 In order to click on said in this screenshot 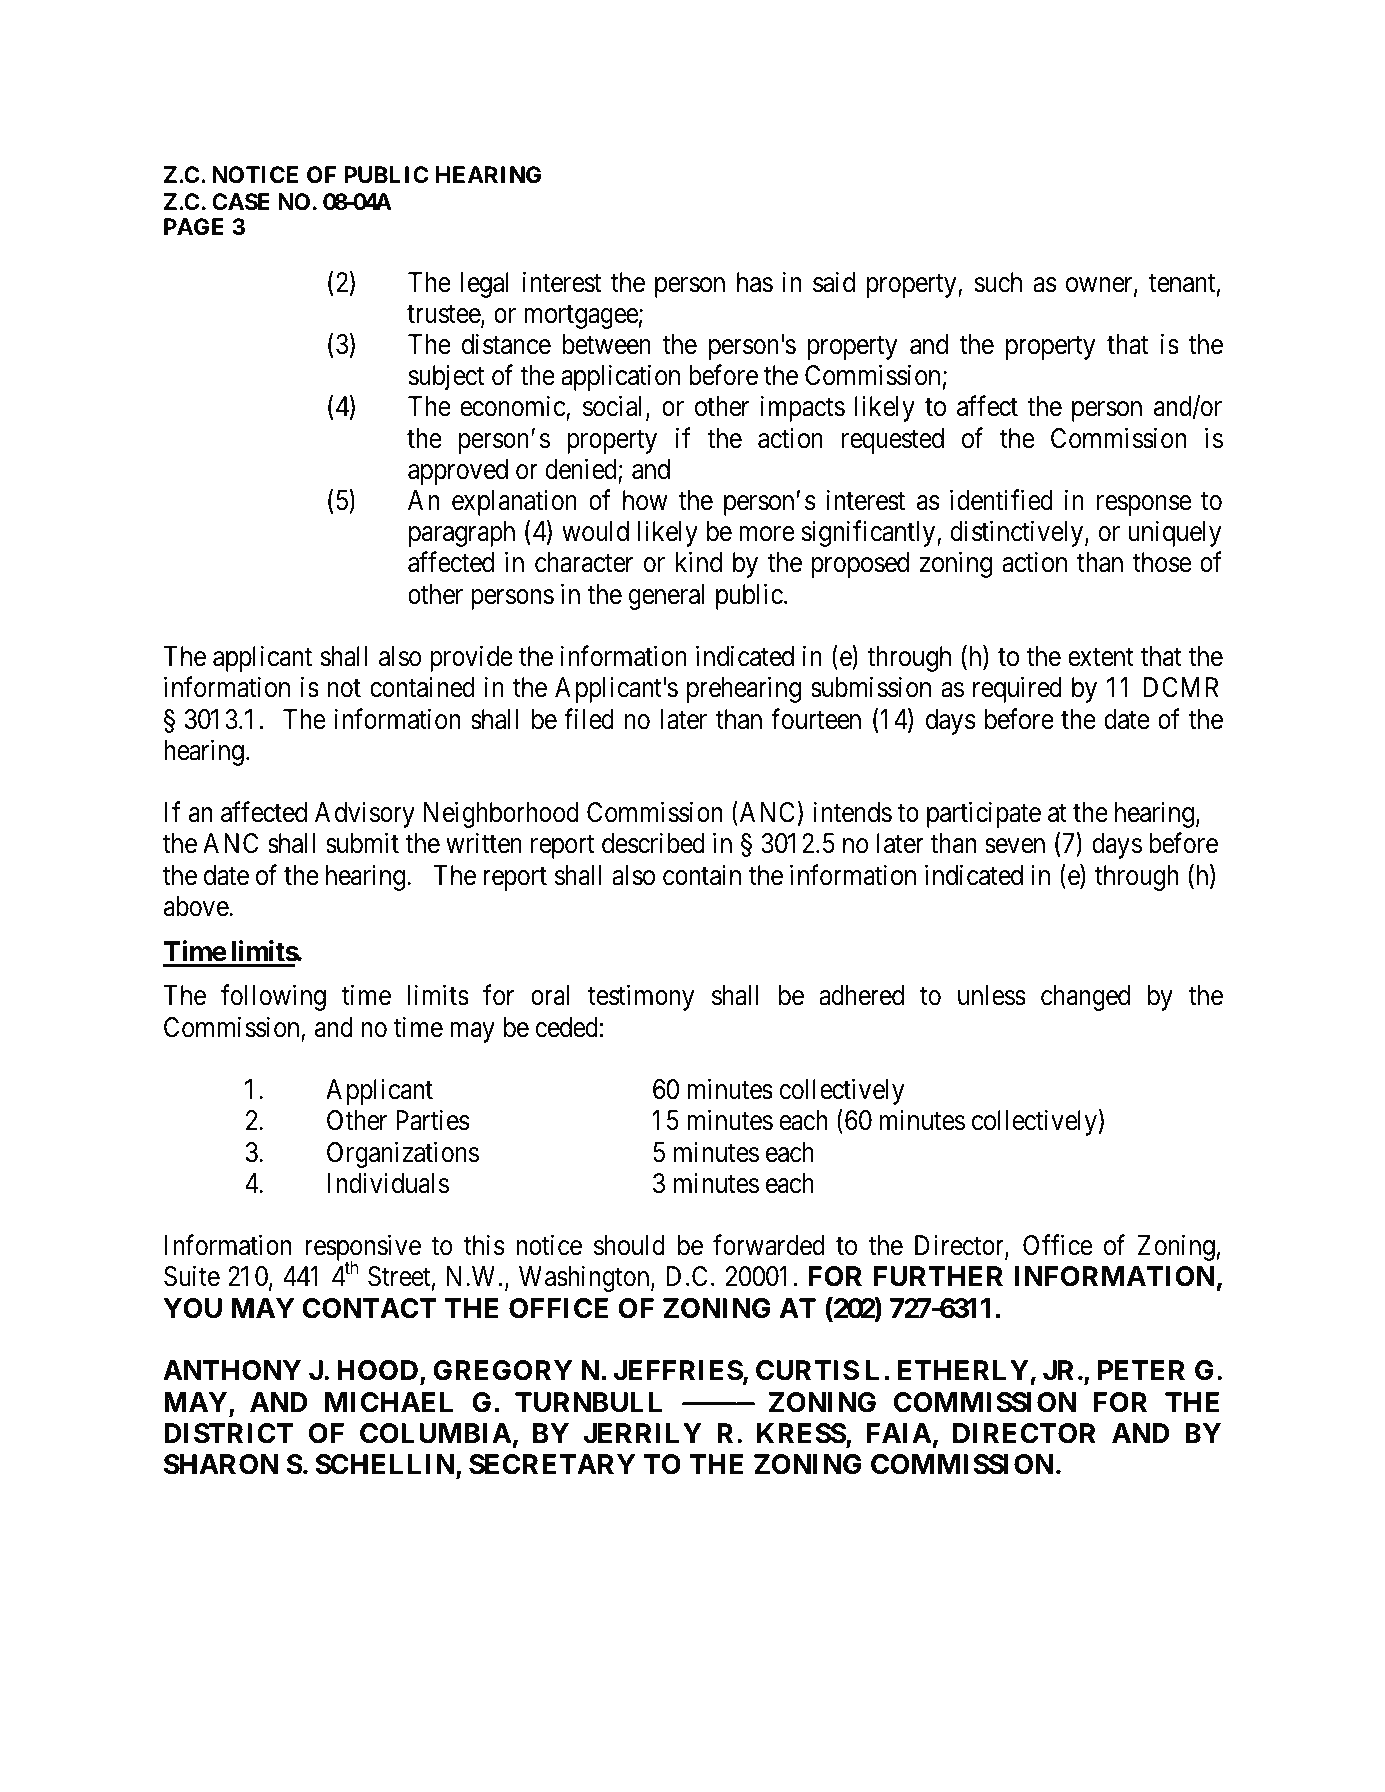, I will do `click(834, 282)`.
